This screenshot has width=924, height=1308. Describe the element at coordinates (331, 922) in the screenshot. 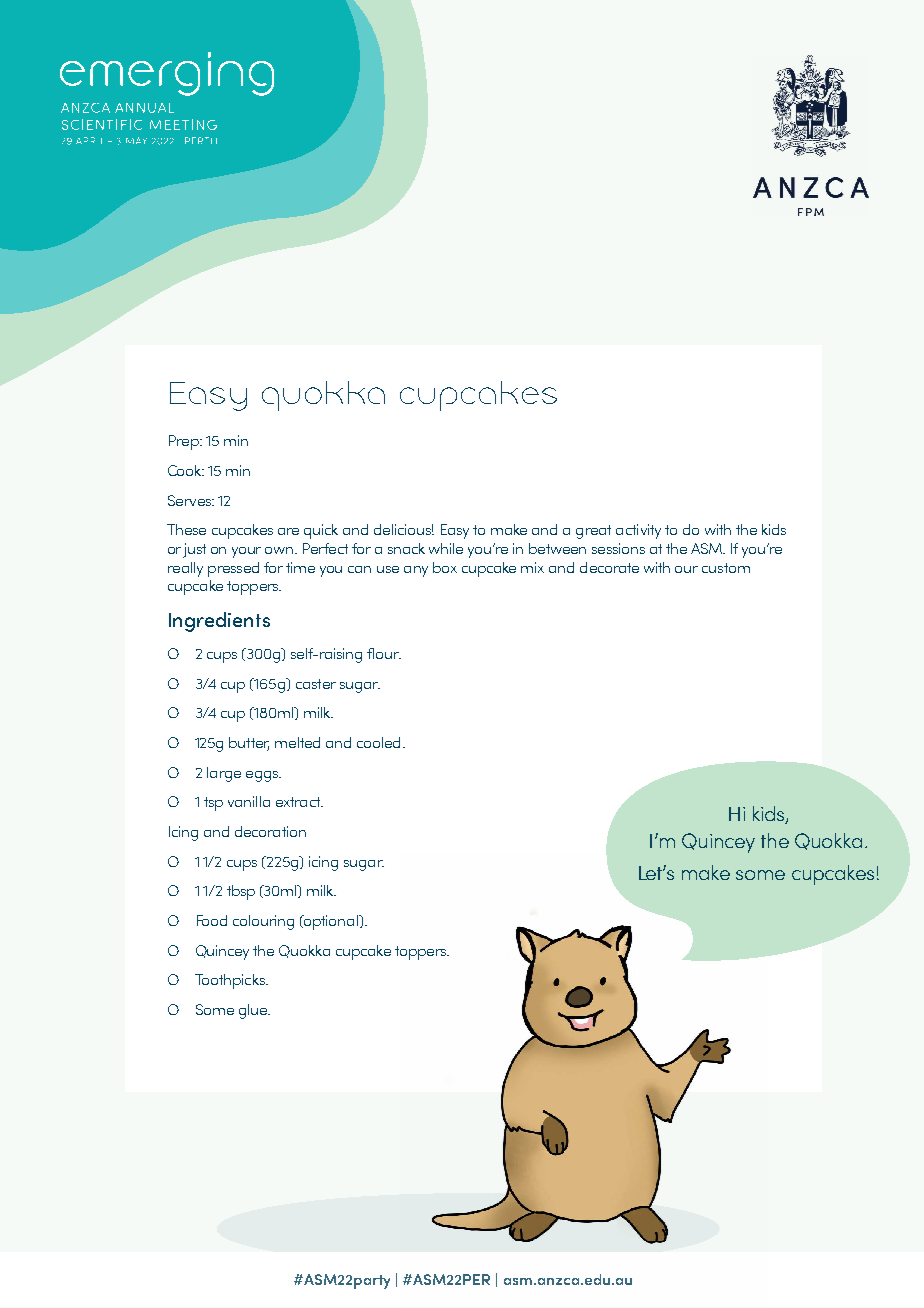

I see `optional` at that location.
